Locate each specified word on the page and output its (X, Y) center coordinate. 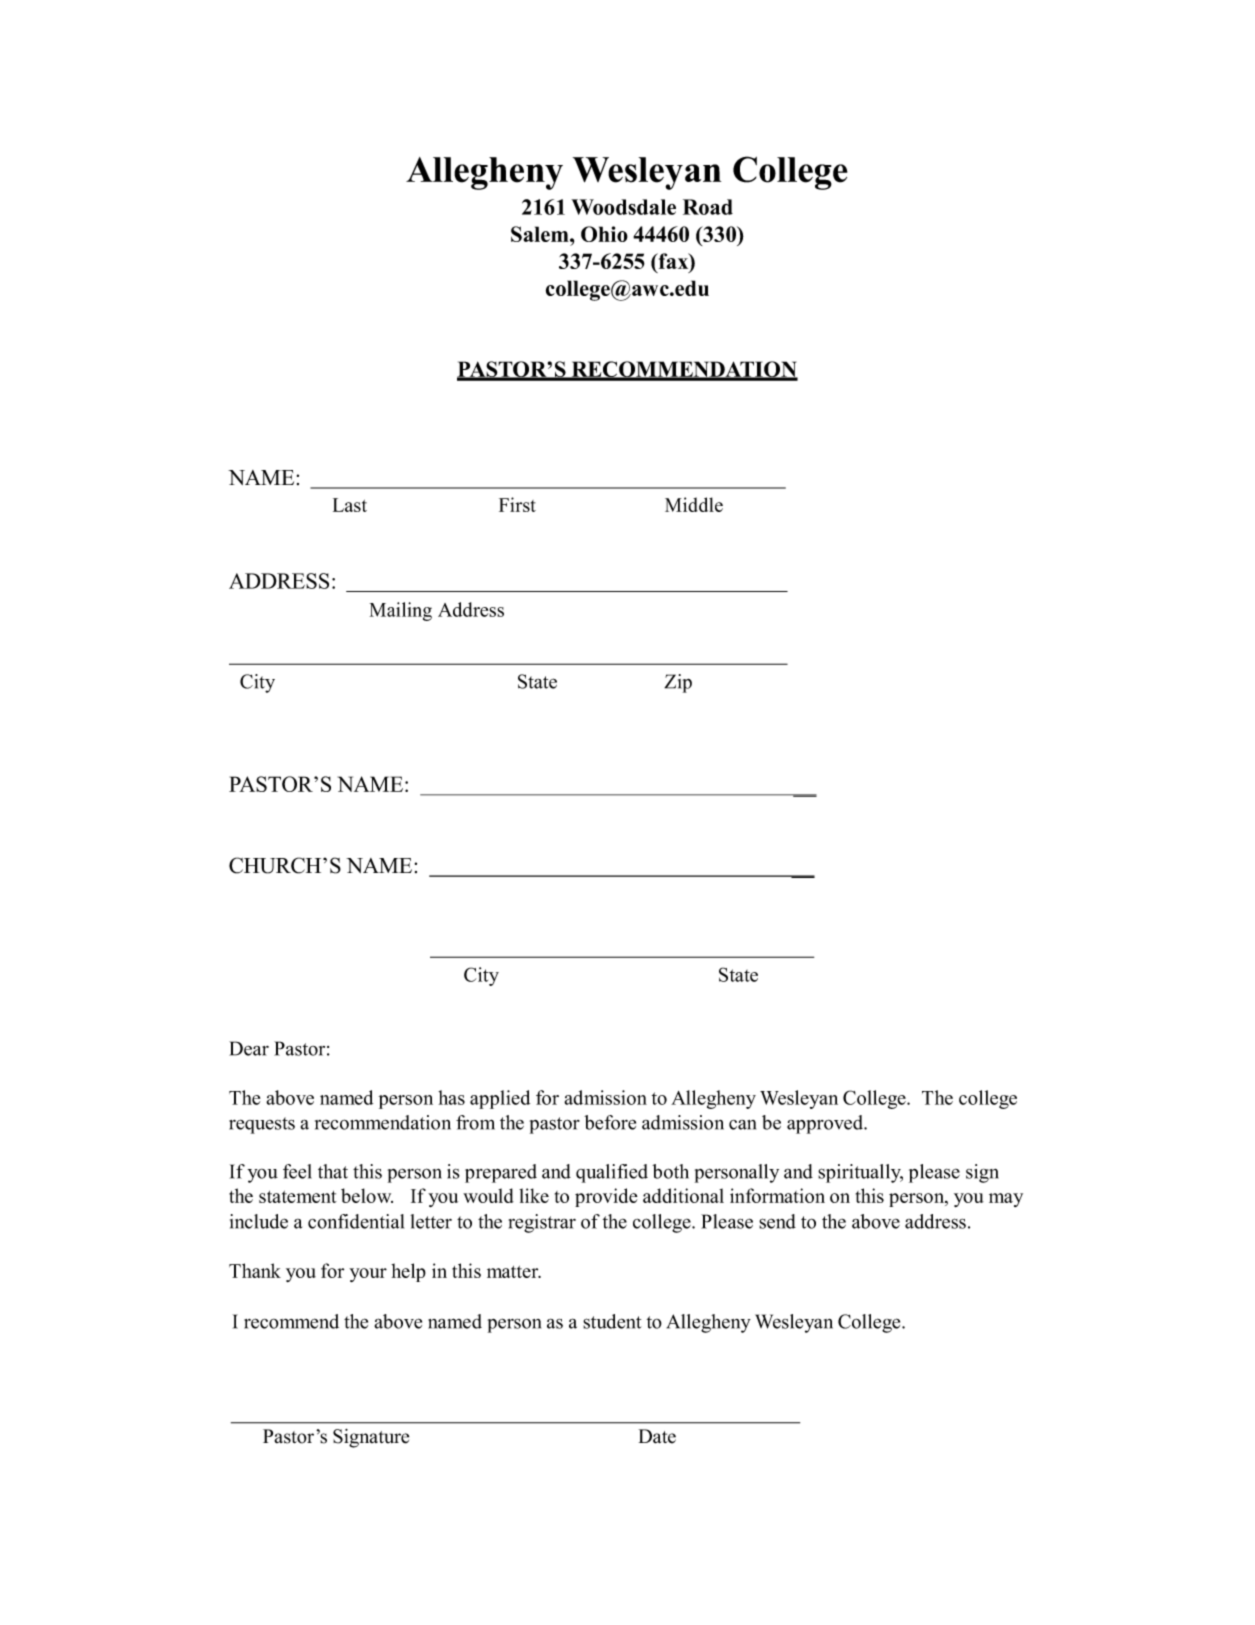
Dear (249, 1048)
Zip (678, 683)
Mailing (401, 611)
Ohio (604, 234)
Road (708, 207)
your (368, 1275)
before (610, 1122)
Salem (541, 234)
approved (826, 1124)
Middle (694, 504)
